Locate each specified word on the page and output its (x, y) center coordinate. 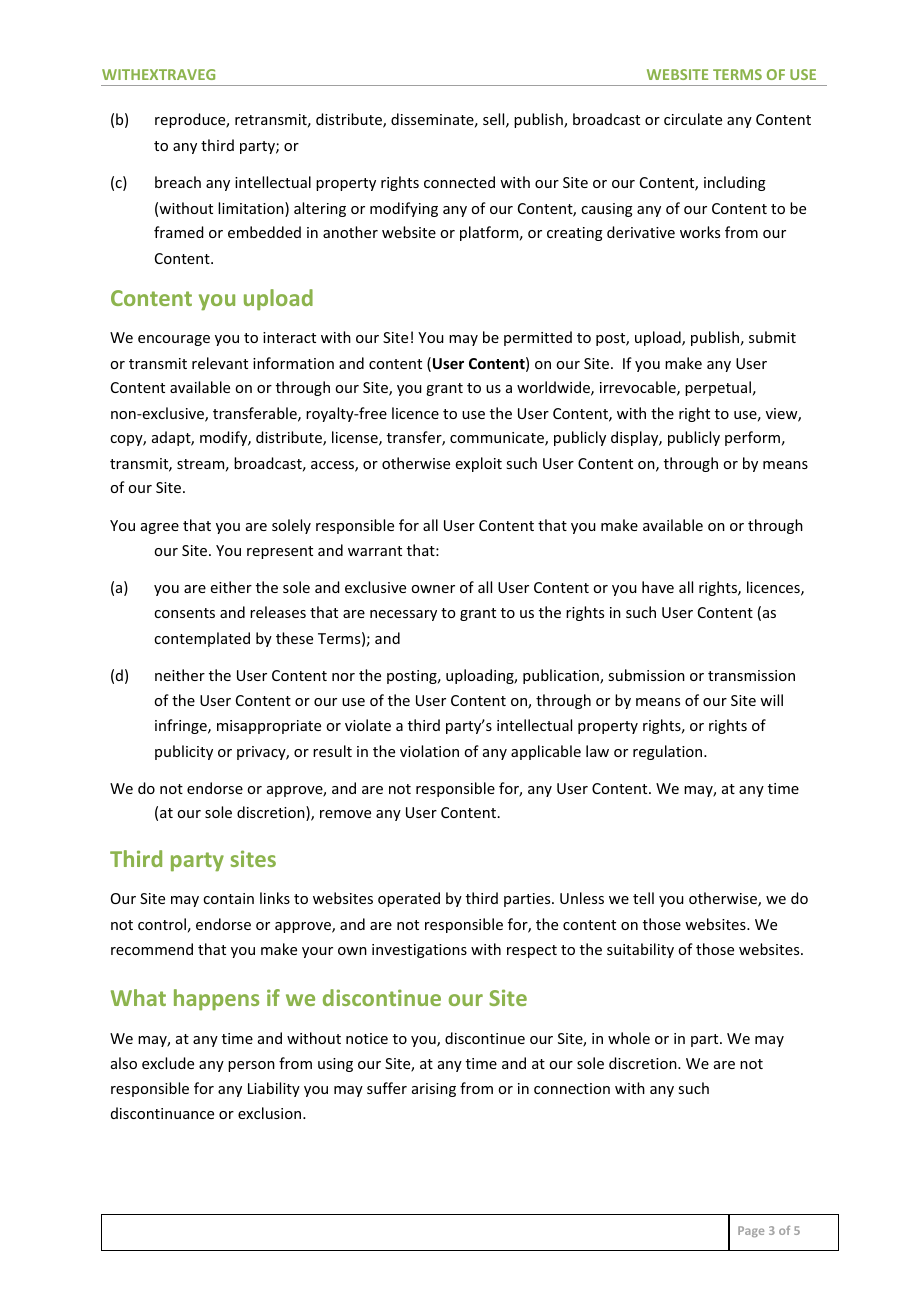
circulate (693, 119)
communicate (498, 439)
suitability (640, 950)
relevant (220, 363)
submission (646, 675)
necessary (403, 615)
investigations (419, 951)
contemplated (202, 639)
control (162, 924)
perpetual (718, 388)
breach (178, 182)
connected (459, 182)
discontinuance (162, 1113)
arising (434, 1090)
